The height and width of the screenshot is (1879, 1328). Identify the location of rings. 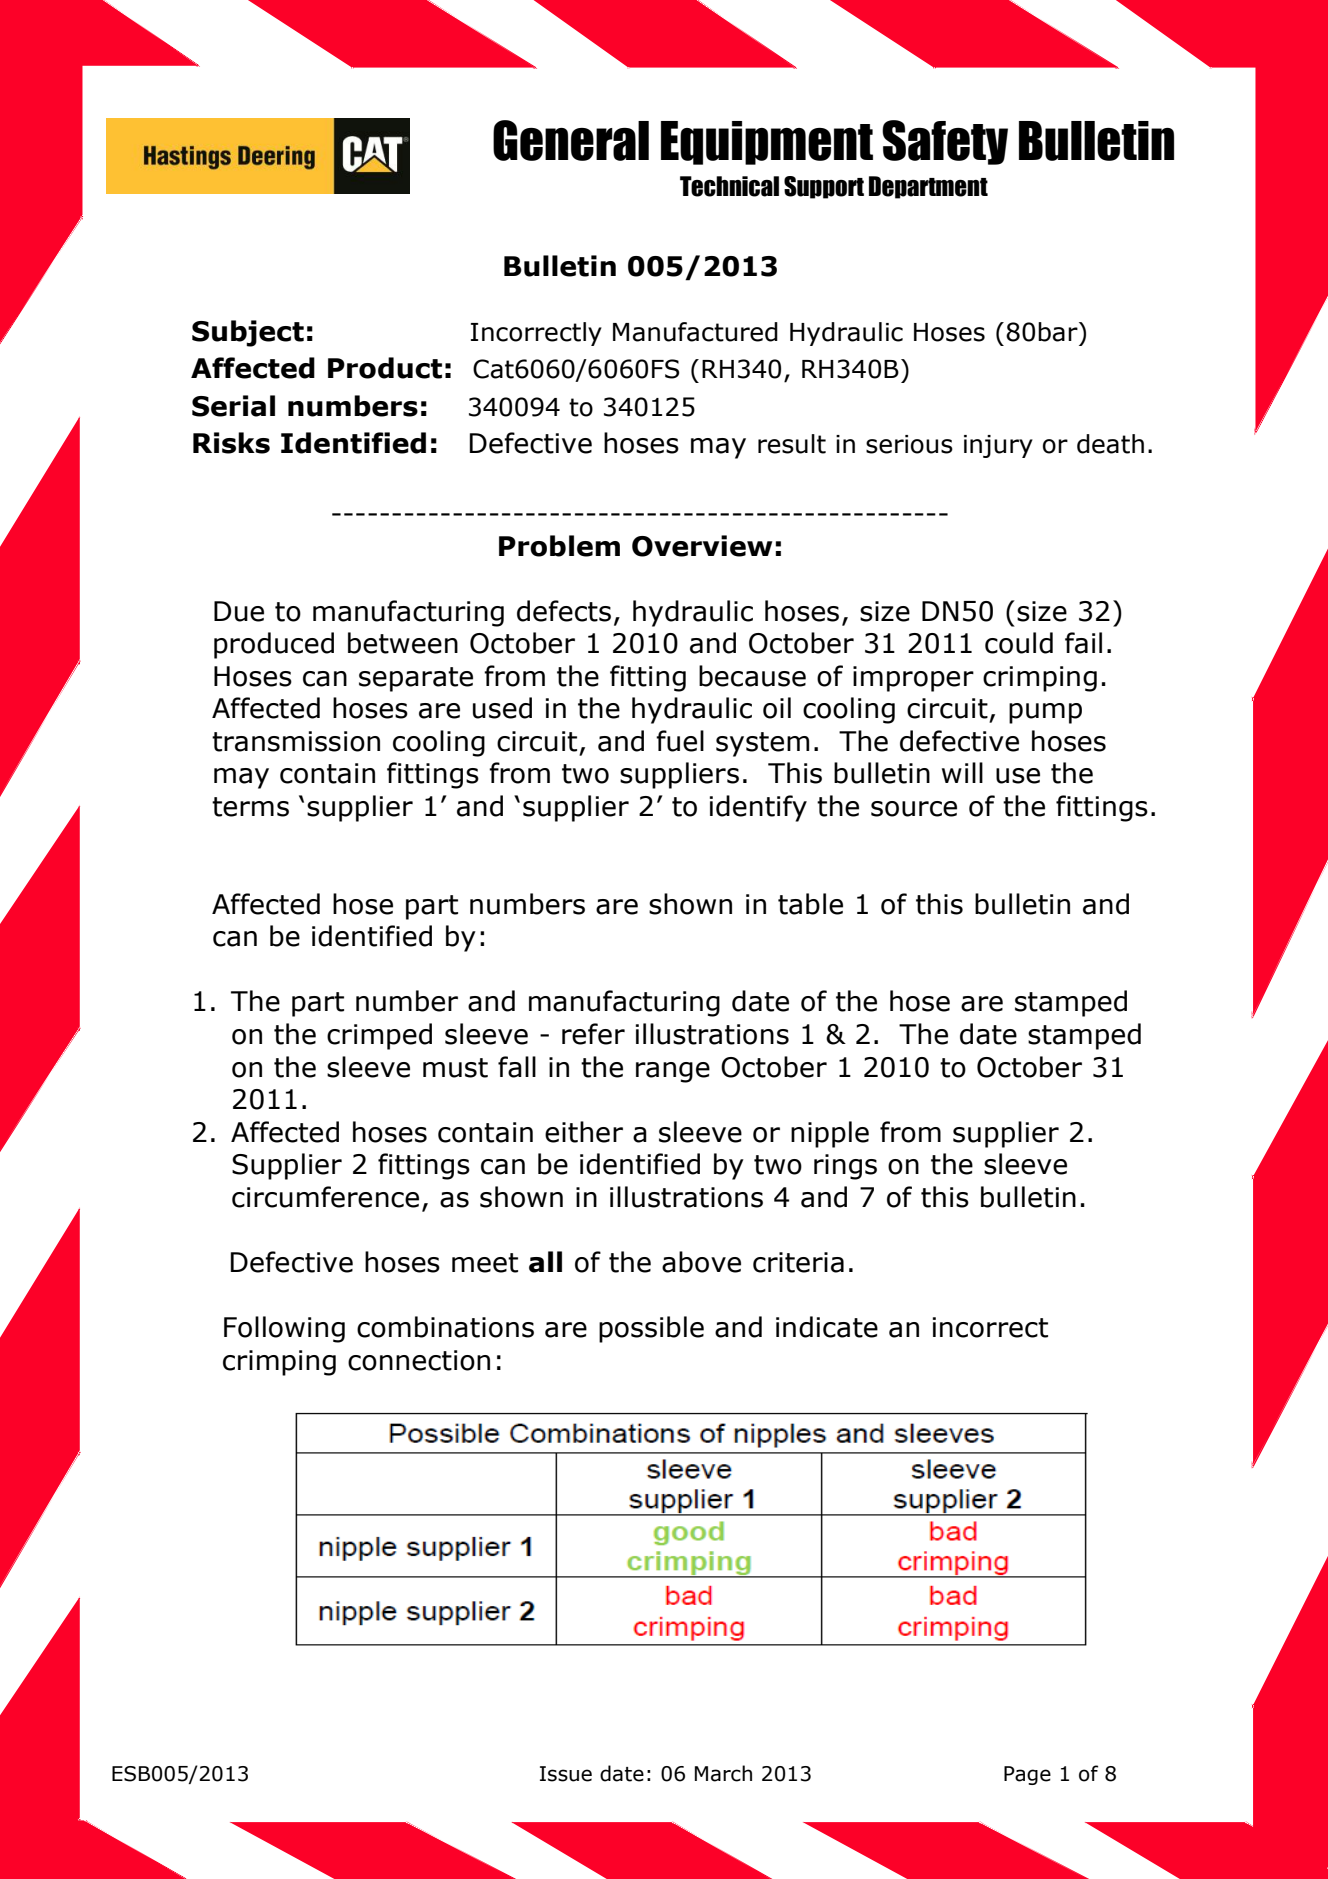
(845, 1167).
